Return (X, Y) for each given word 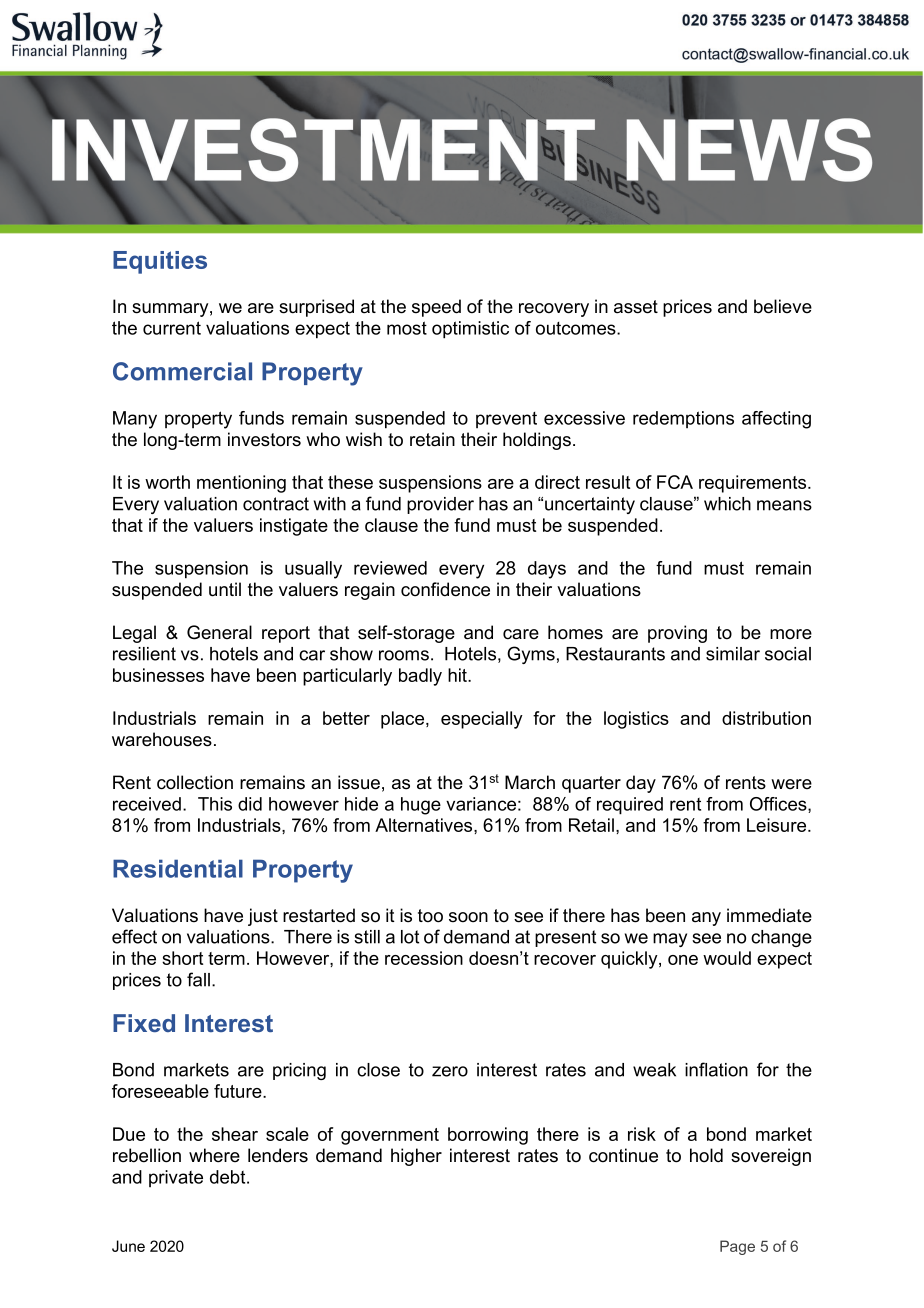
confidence (445, 589)
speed (436, 308)
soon (468, 917)
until (225, 589)
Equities (160, 262)
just (263, 917)
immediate (769, 915)
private (176, 1178)
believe (783, 306)
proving (677, 634)
